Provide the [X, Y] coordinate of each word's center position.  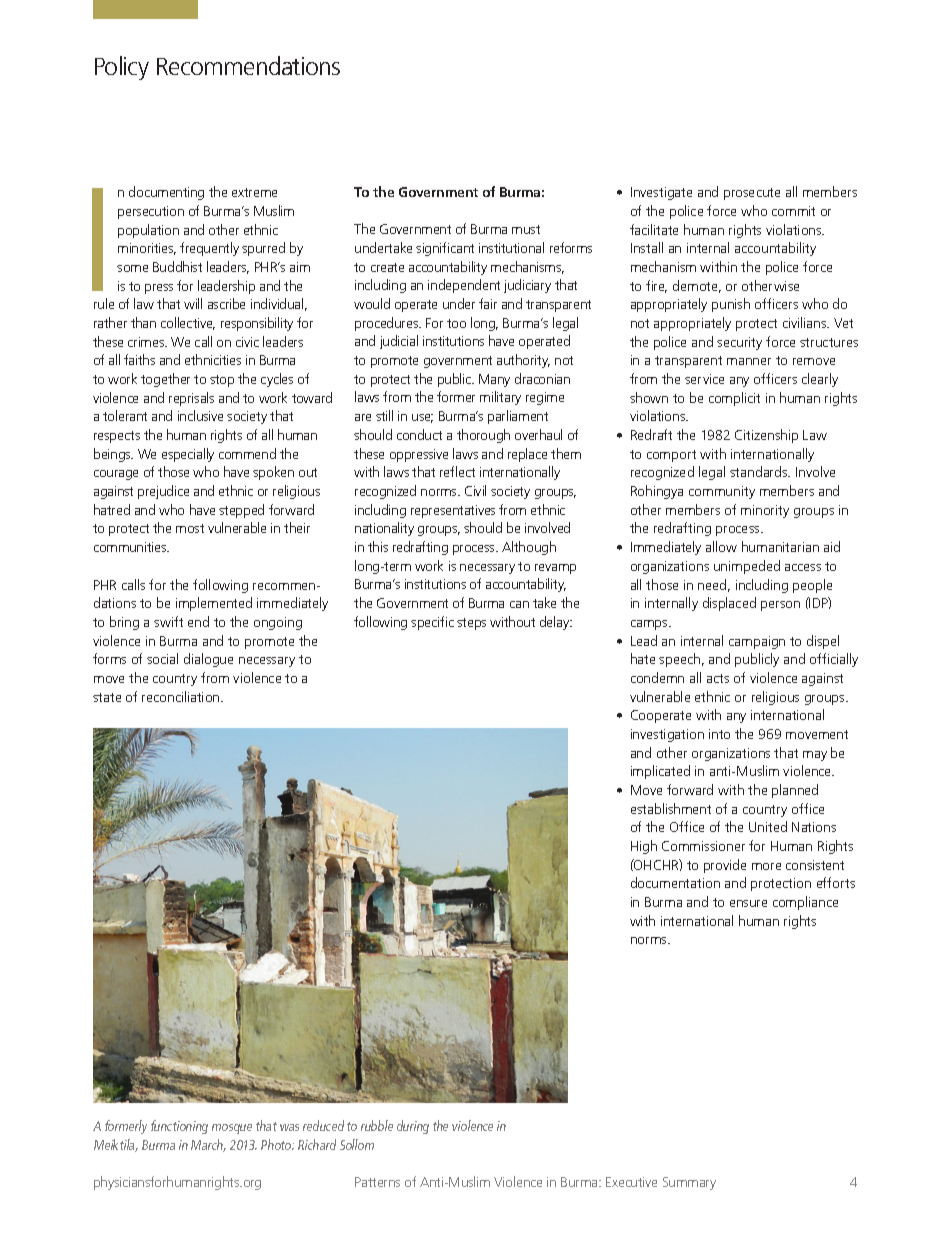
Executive [631, 1182]
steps [471, 624]
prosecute [752, 194]
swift [168, 621]
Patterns [377, 1182]
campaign [757, 642]
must [526, 229]
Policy [122, 68]
